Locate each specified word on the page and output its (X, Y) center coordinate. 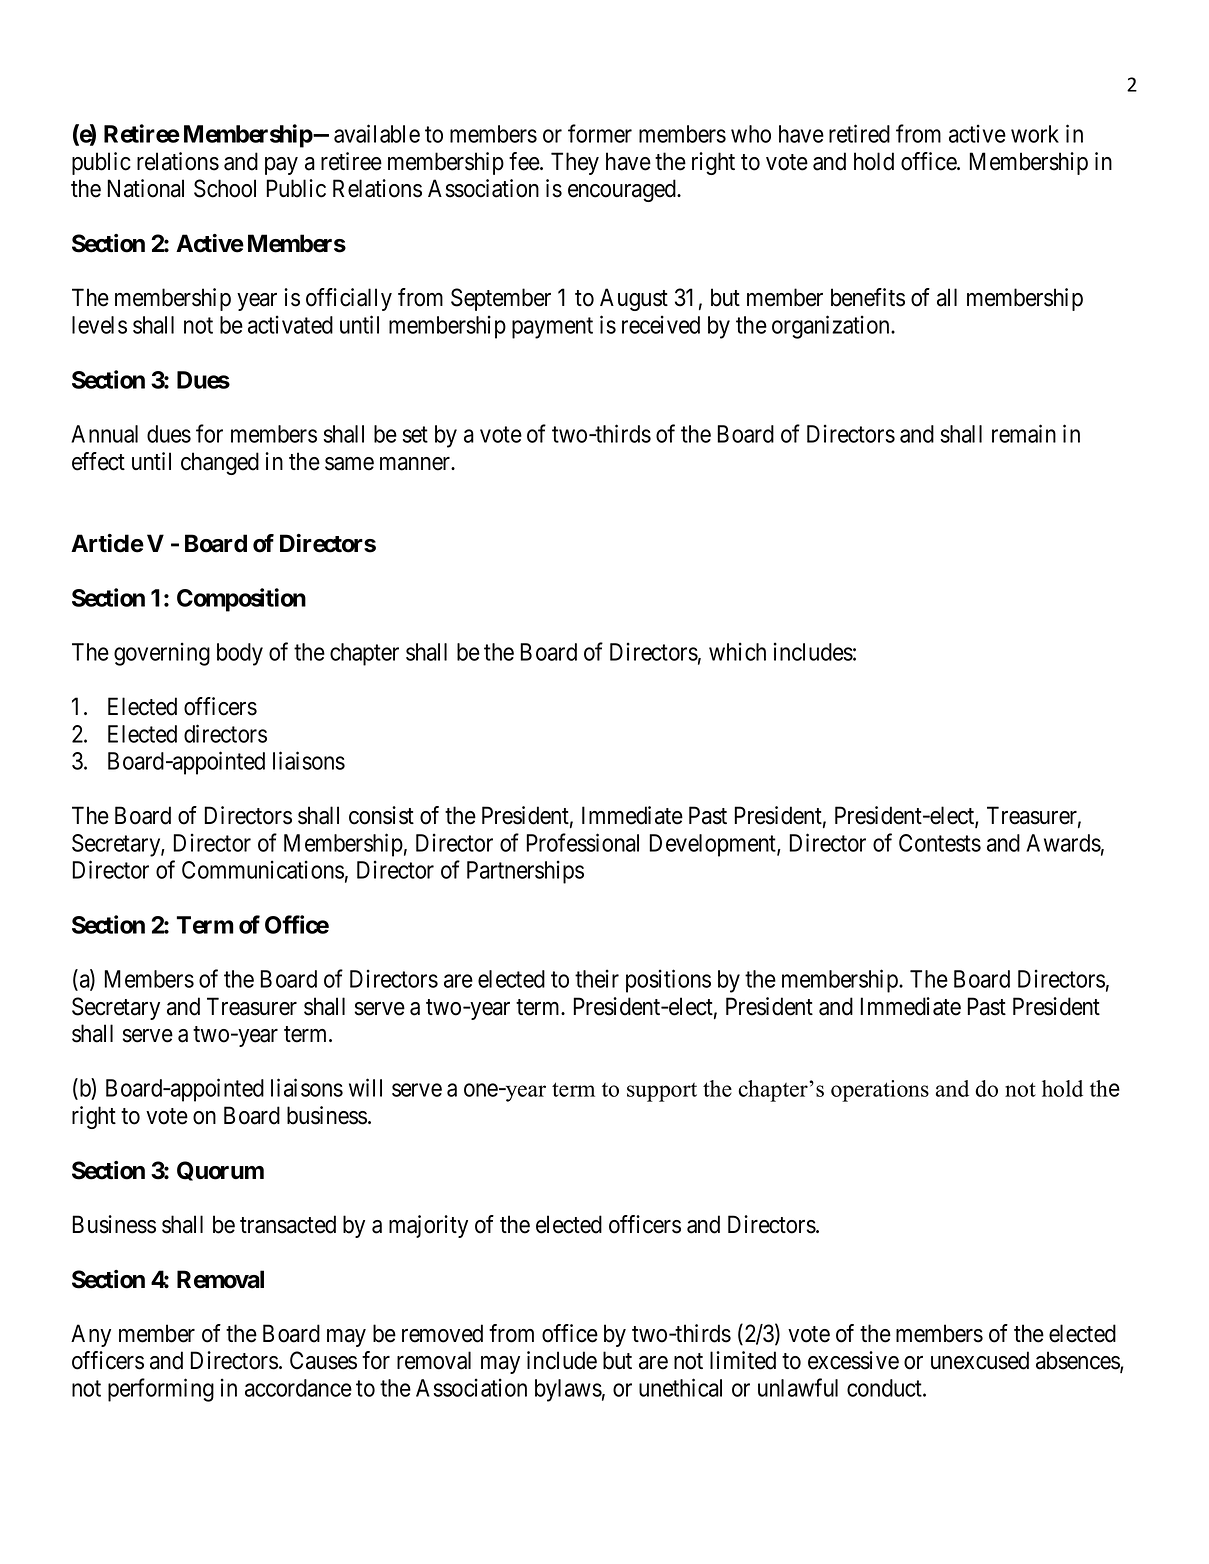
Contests (940, 843)
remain (1024, 433)
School (225, 188)
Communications (263, 869)
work (1035, 134)
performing (161, 1390)
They (575, 163)
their (597, 978)
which (737, 651)
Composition (241, 600)
